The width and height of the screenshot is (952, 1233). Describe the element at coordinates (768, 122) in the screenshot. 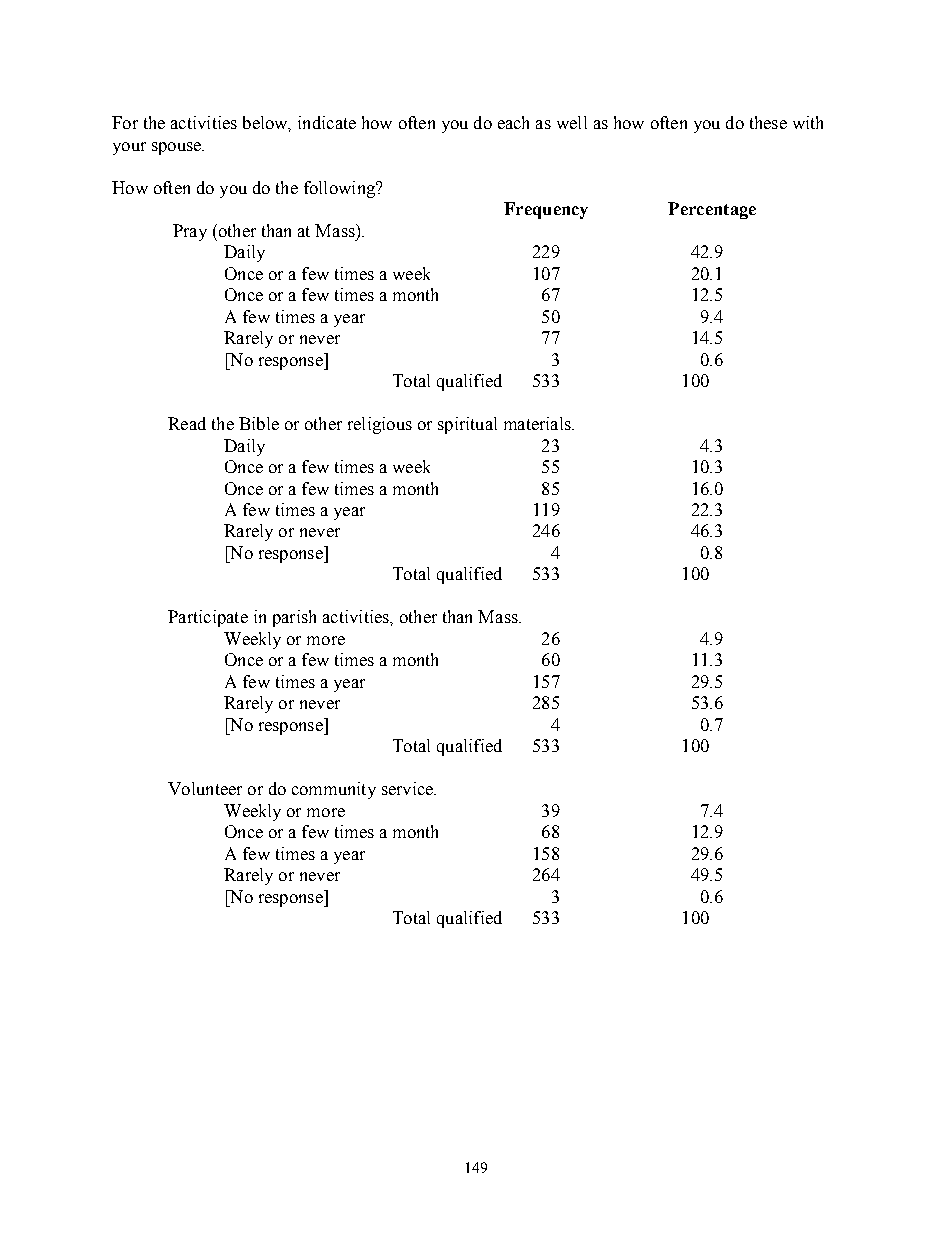

I see `these` at that location.
